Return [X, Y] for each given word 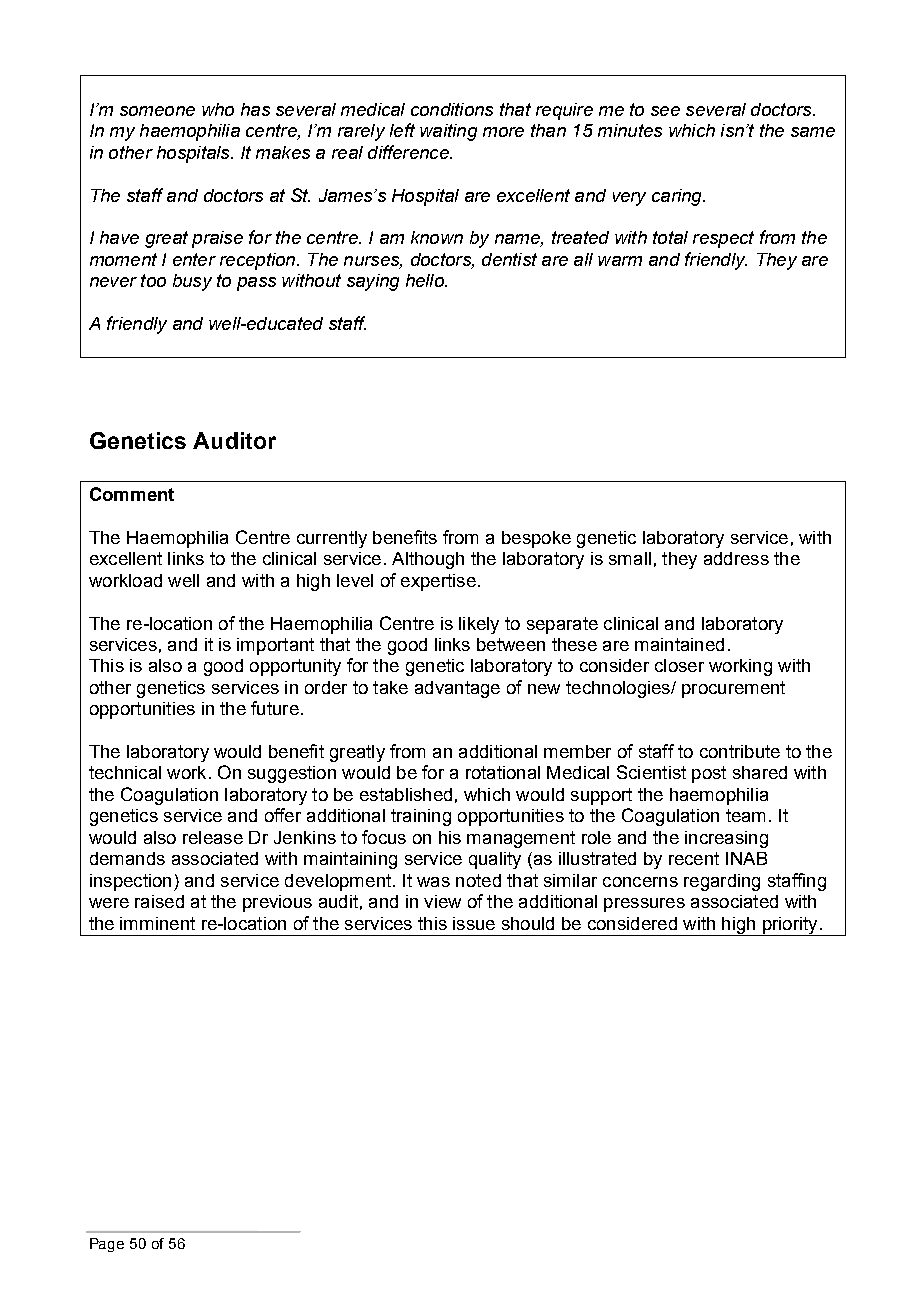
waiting [448, 132]
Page [107, 1245]
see [665, 111]
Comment [132, 494]
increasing [726, 839]
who [218, 109]
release [213, 837]
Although [428, 560]
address [736, 558]
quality [495, 860]
